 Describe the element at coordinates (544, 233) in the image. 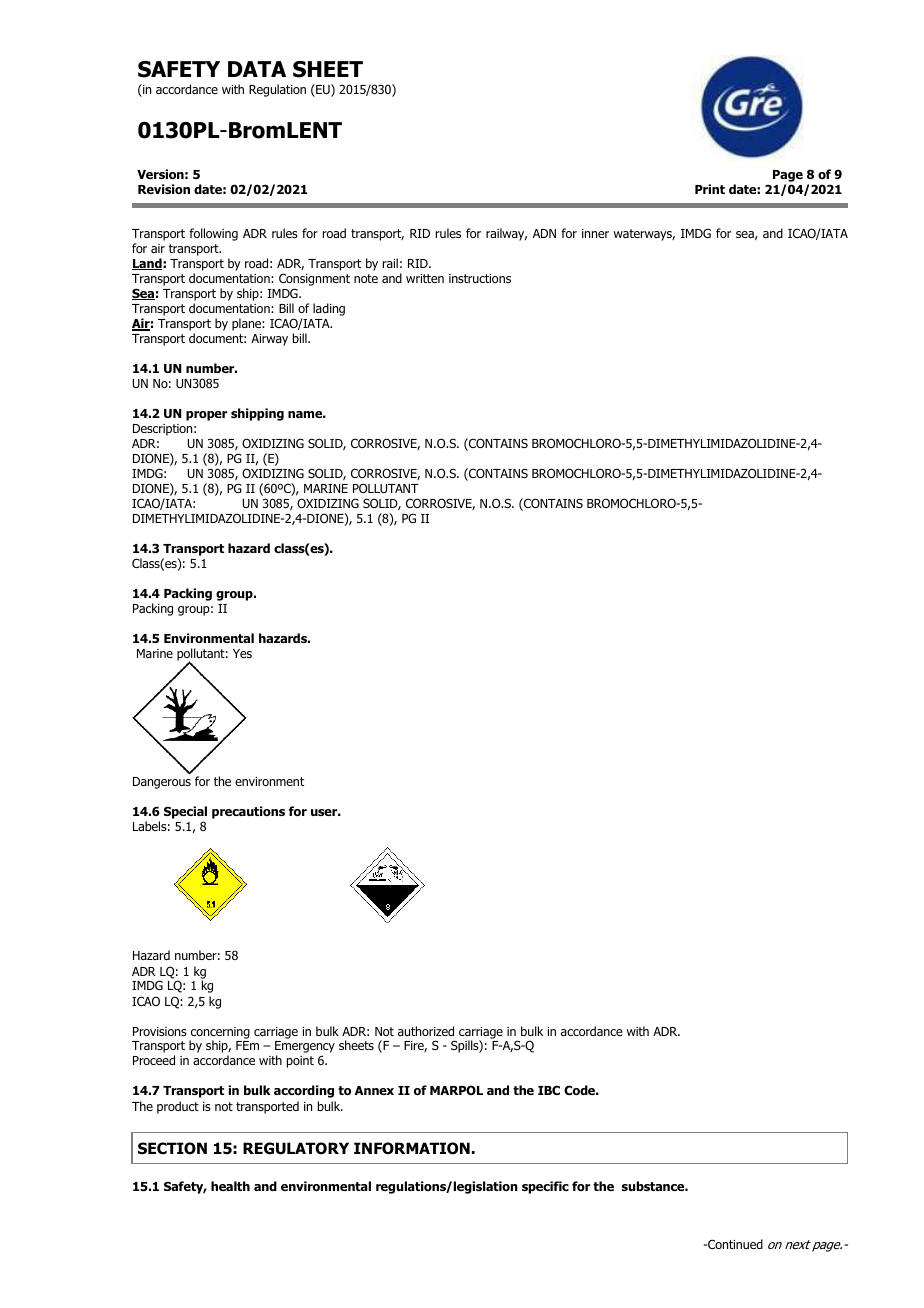

I see `ADN` at that location.
